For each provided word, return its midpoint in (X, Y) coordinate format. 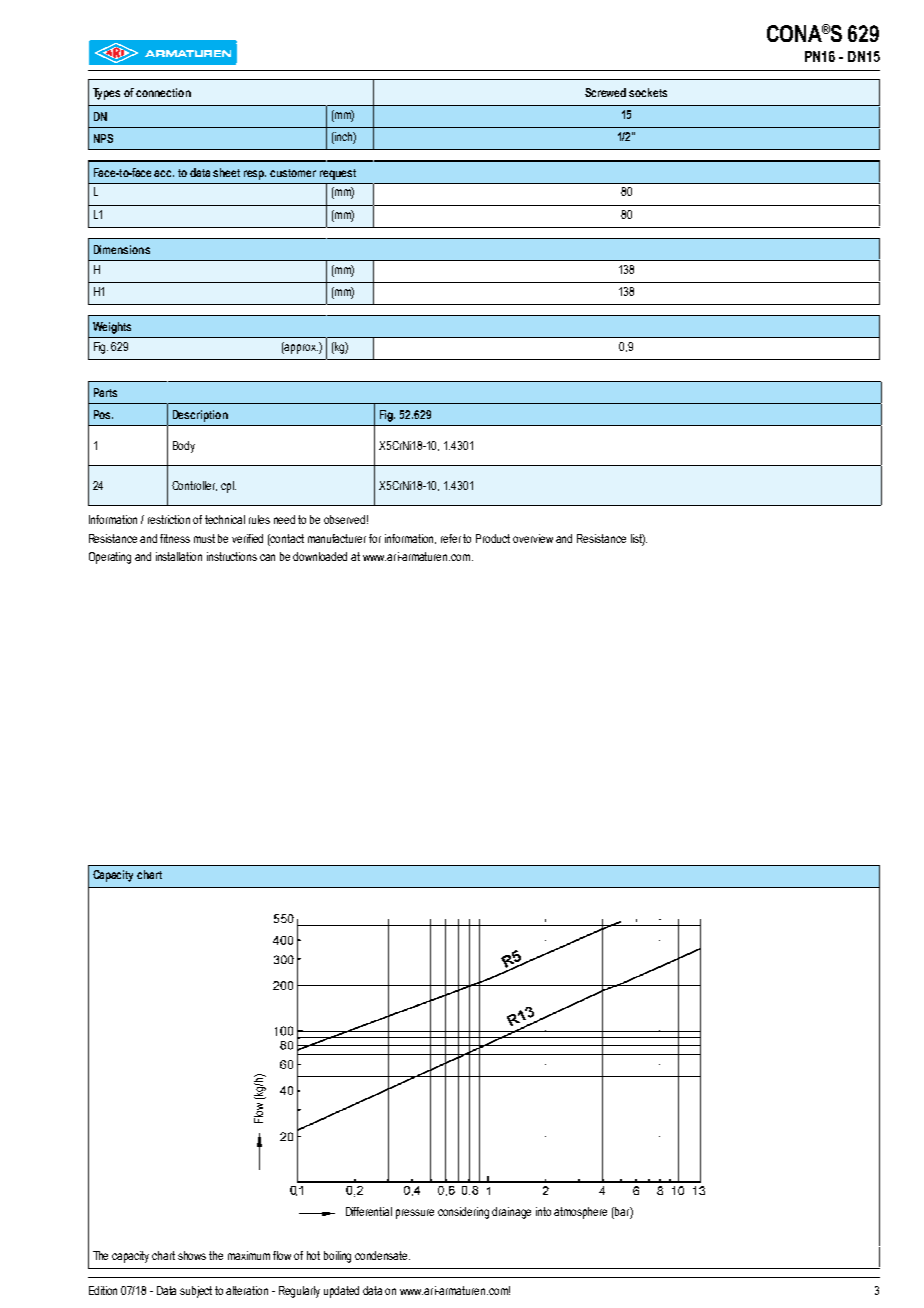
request (338, 174)
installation (179, 556)
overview (533, 538)
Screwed (605, 92)
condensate (382, 1255)
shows (192, 1255)
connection (163, 92)
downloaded (320, 556)
